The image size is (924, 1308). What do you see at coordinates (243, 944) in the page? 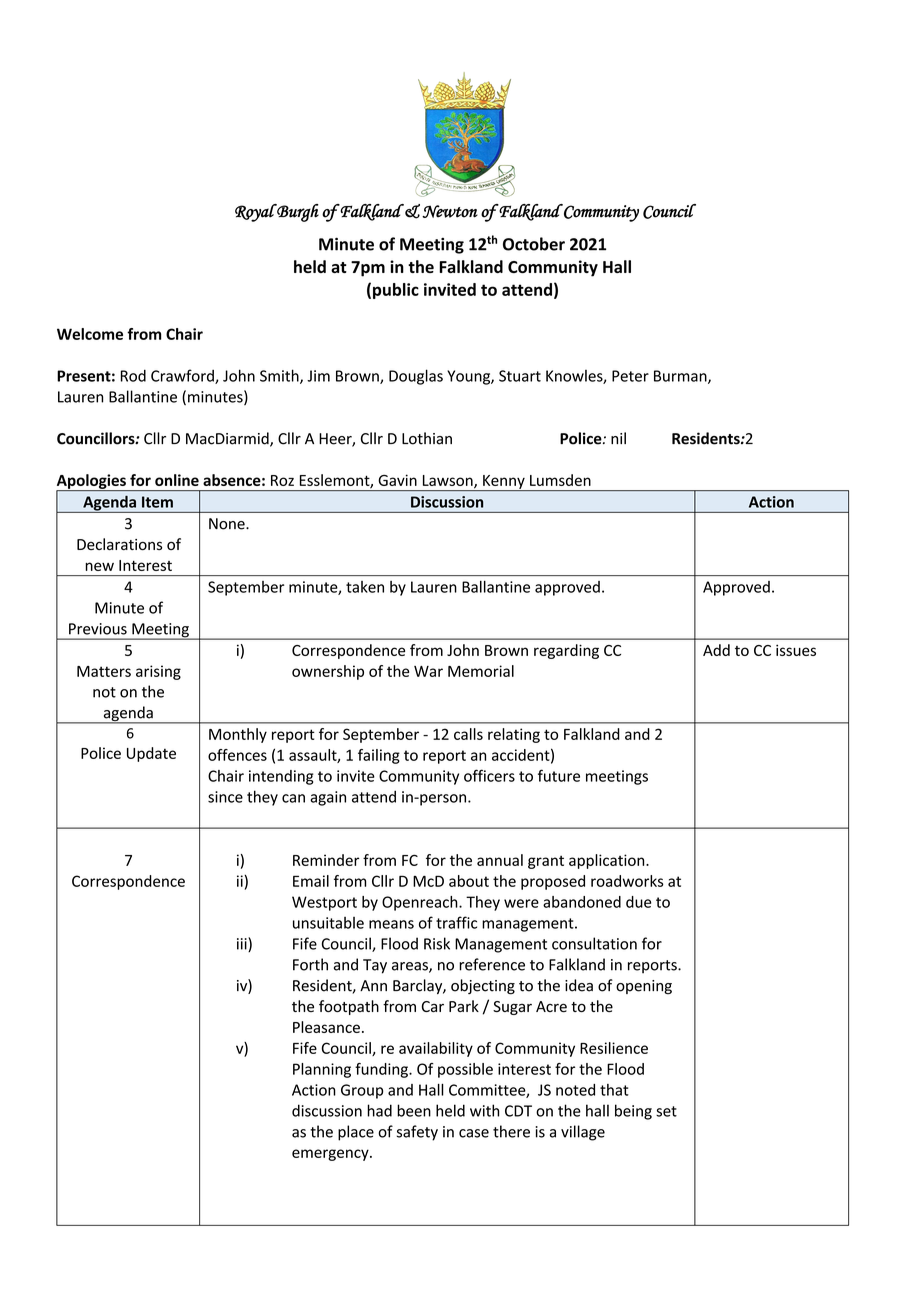
I see `iii` at bounding box center [243, 944].
